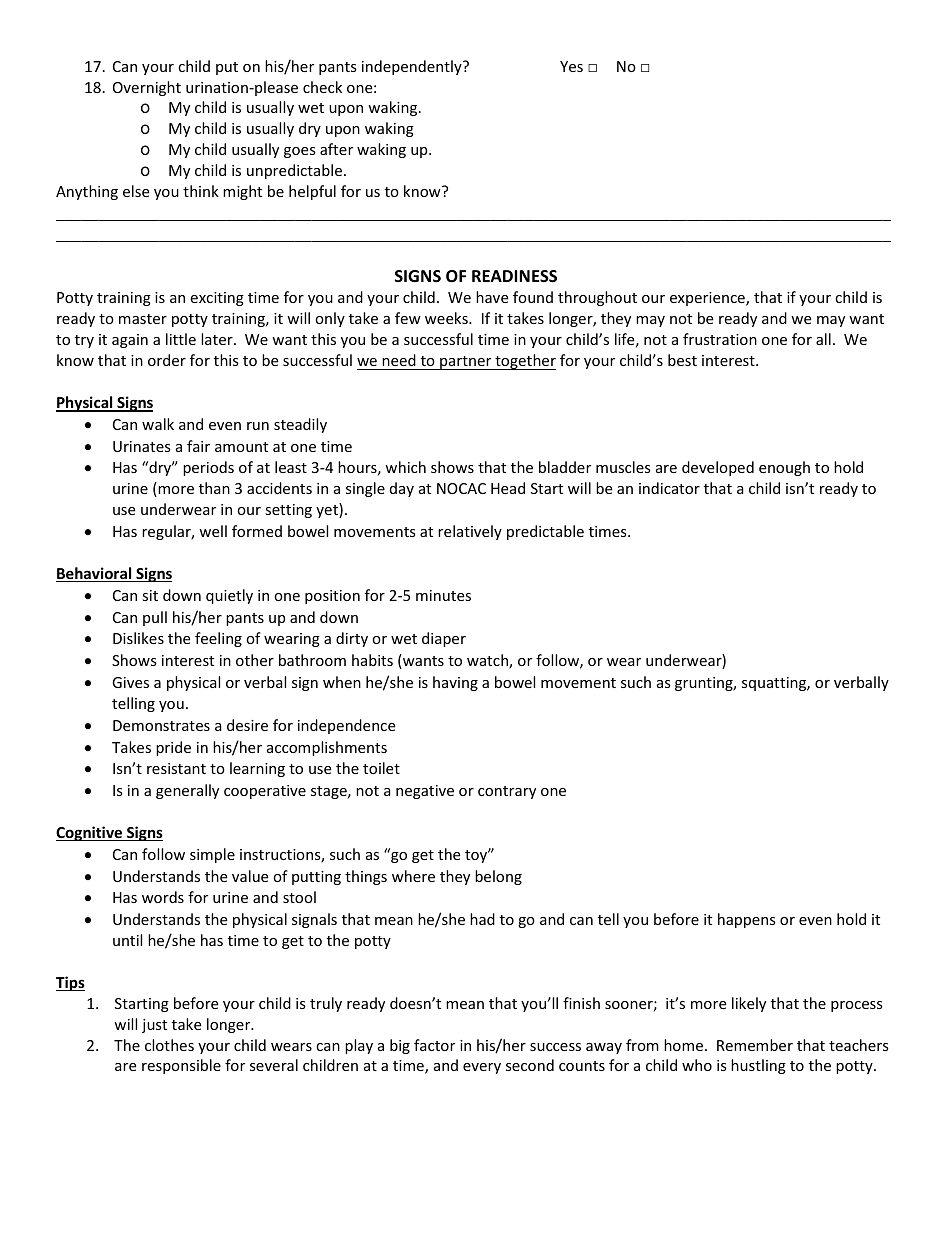  Describe the element at coordinates (455, 683) in the page. I see `having` at that location.
